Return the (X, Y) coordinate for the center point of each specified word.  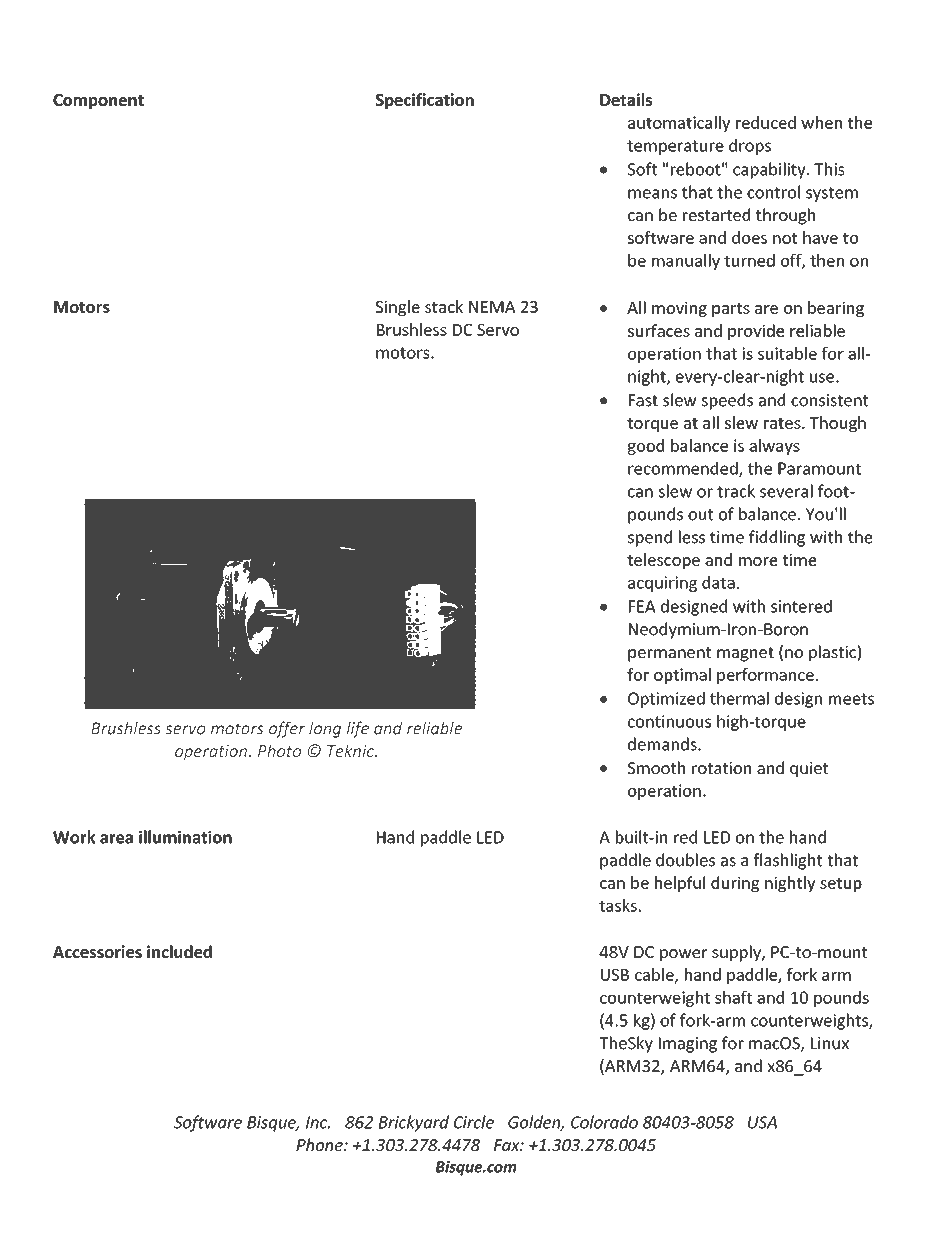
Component (98, 101)
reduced (766, 122)
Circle (474, 1122)
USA (762, 1122)
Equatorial (401, 69)
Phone (320, 1144)
